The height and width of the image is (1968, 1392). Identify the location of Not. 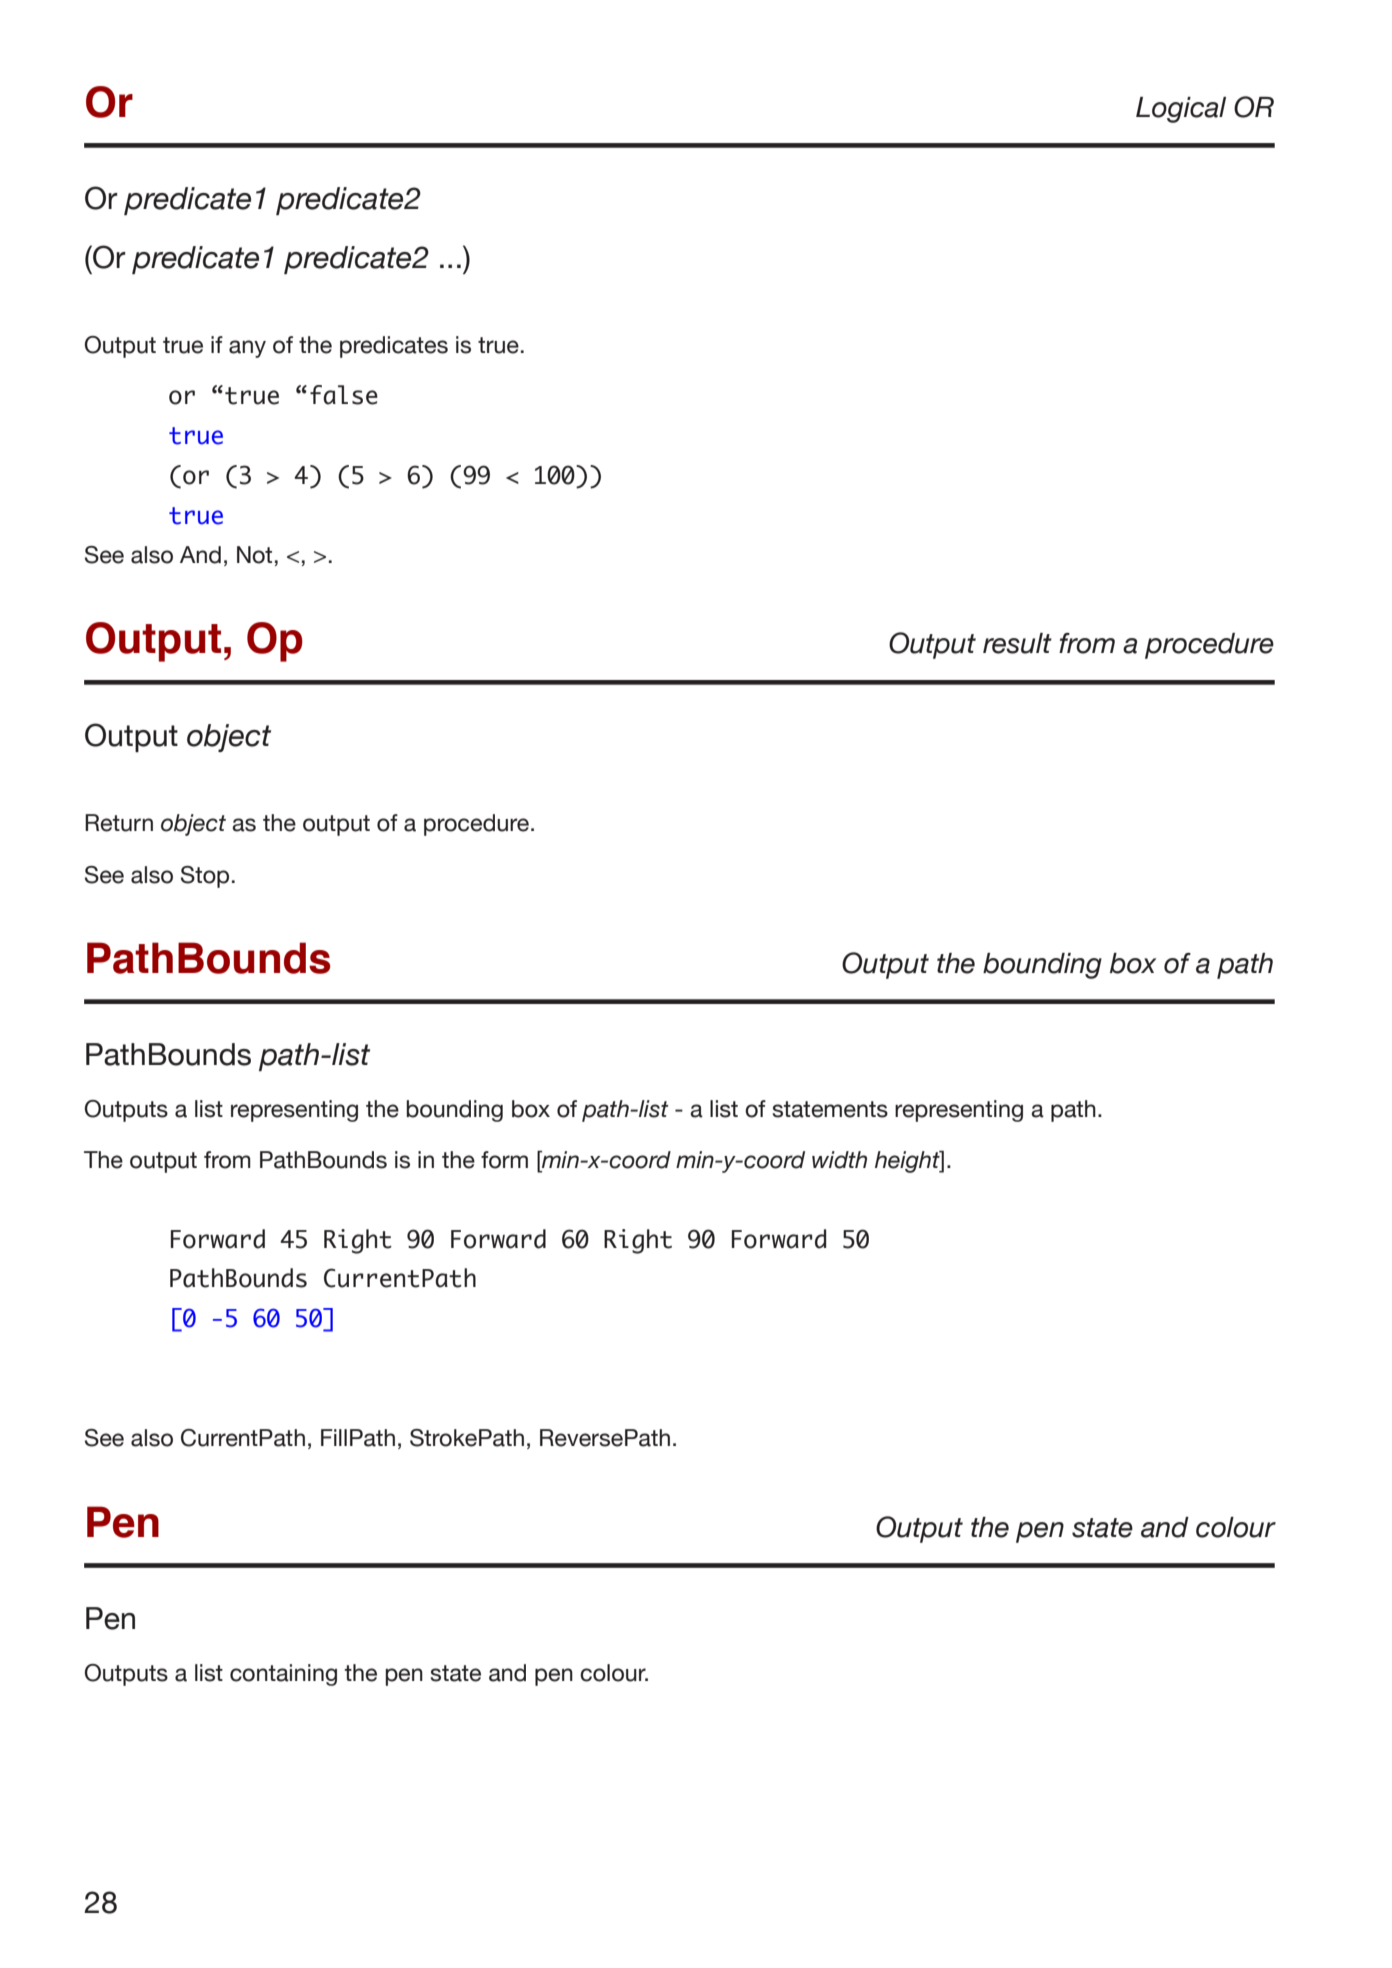
(254, 555).
